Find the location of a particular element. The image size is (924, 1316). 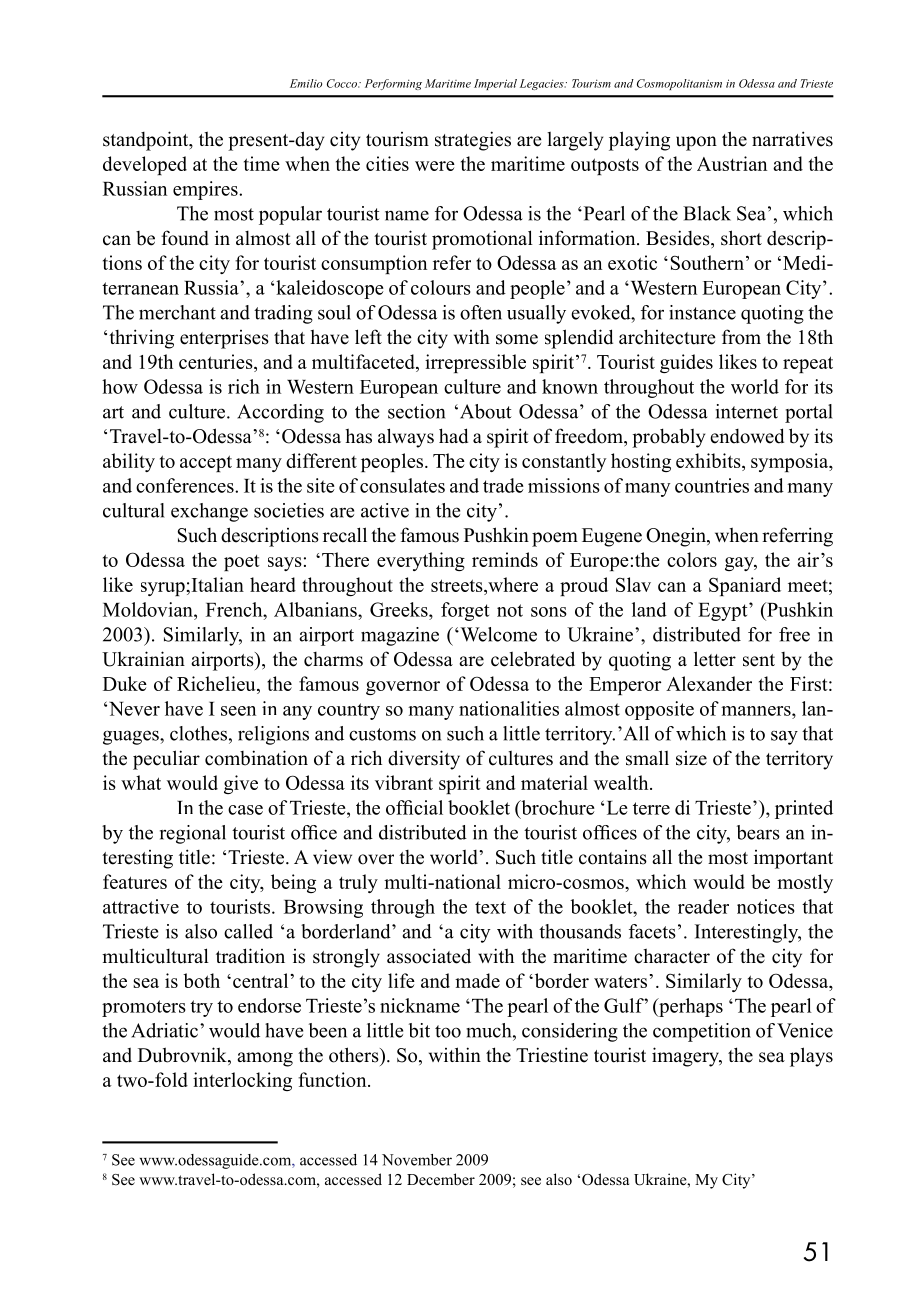

plays is located at coordinates (811, 1057).
